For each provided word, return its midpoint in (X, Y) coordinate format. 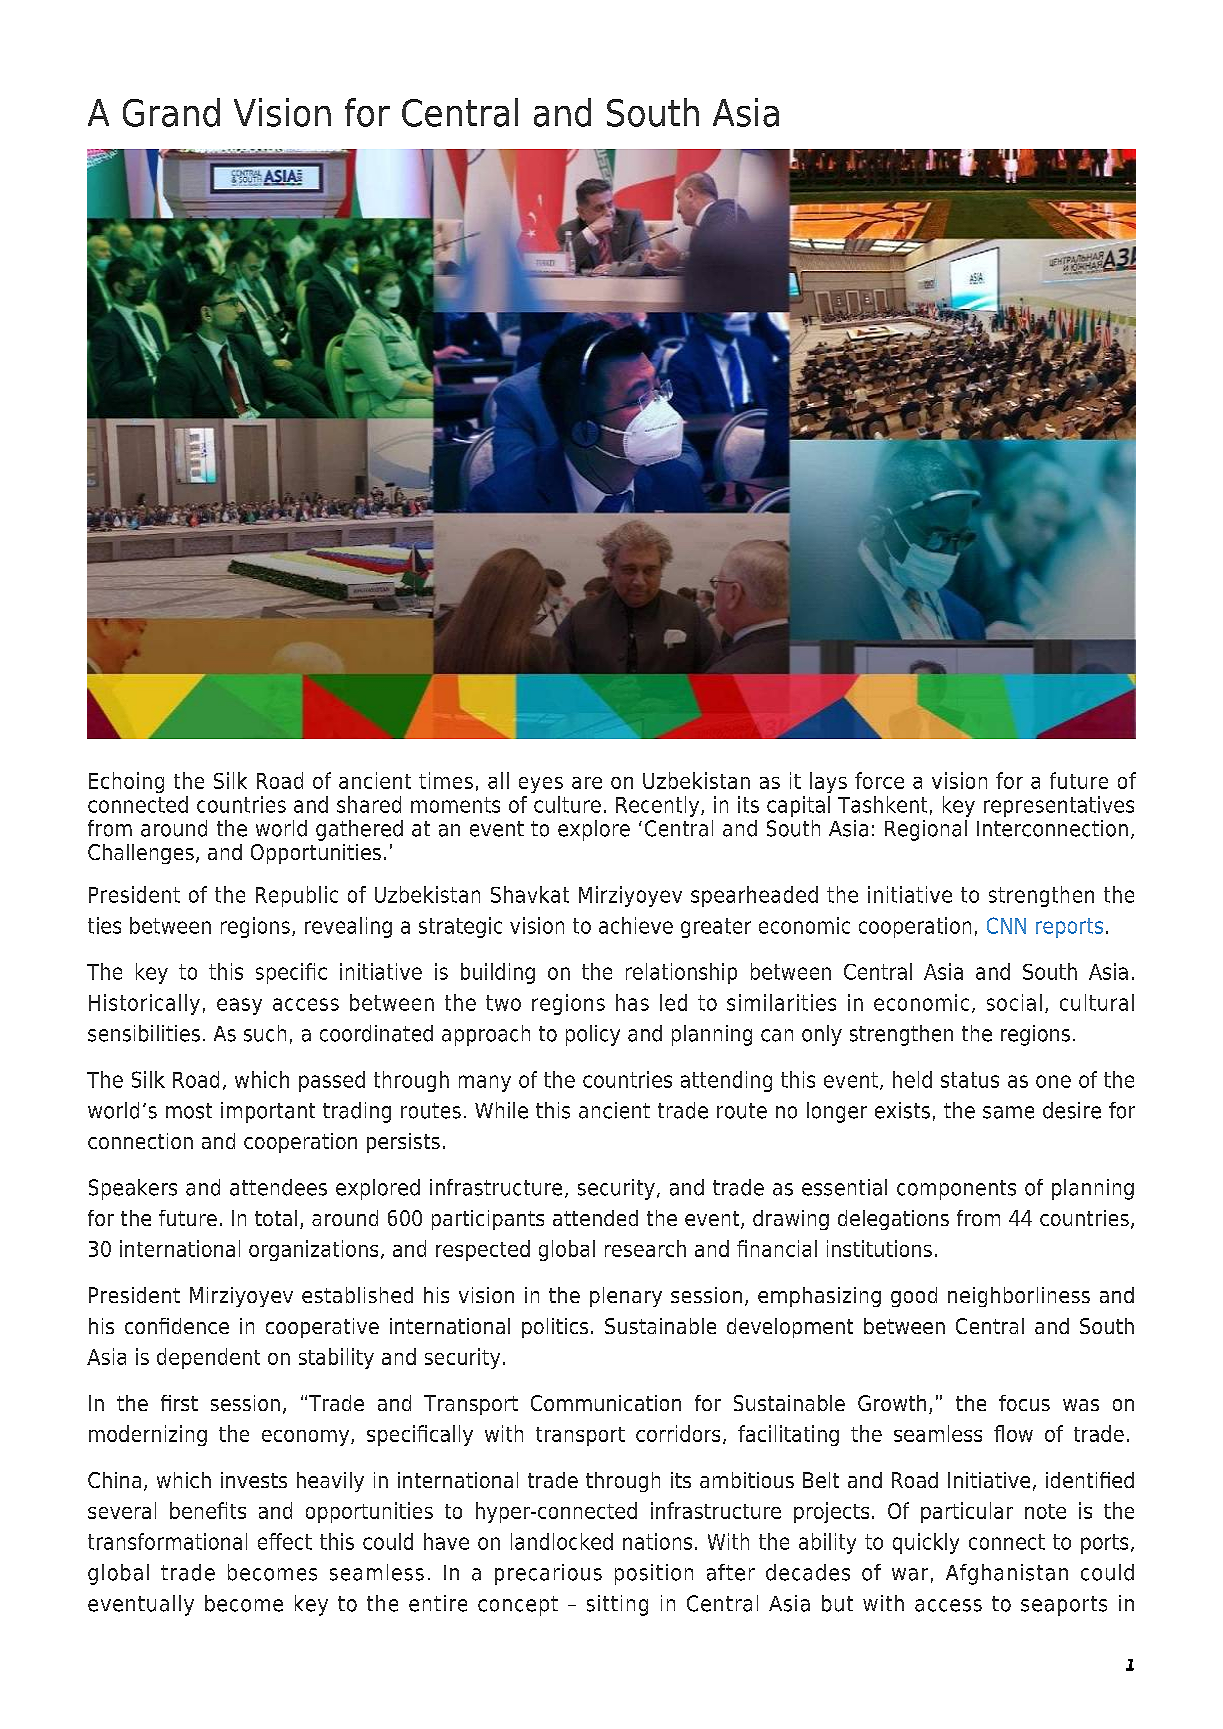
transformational (167, 1541)
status (970, 1080)
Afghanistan (1007, 1574)
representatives (1059, 806)
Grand (171, 112)
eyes (541, 785)
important (268, 1112)
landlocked (562, 1541)
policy (593, 1035)
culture (567, 804)
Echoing (126, 782)
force (879, 780)
